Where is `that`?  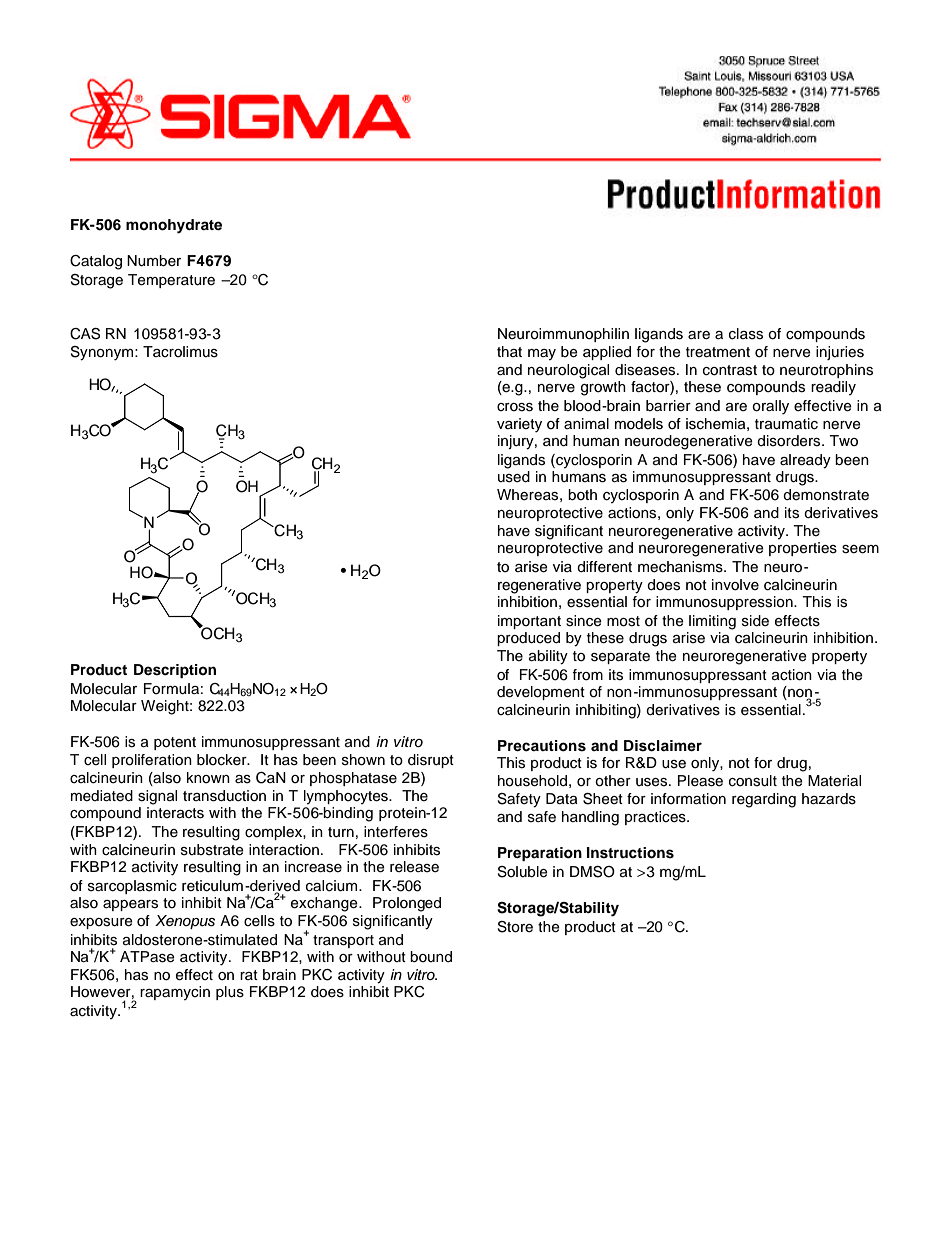
that is located at coordinates (509, 351).
